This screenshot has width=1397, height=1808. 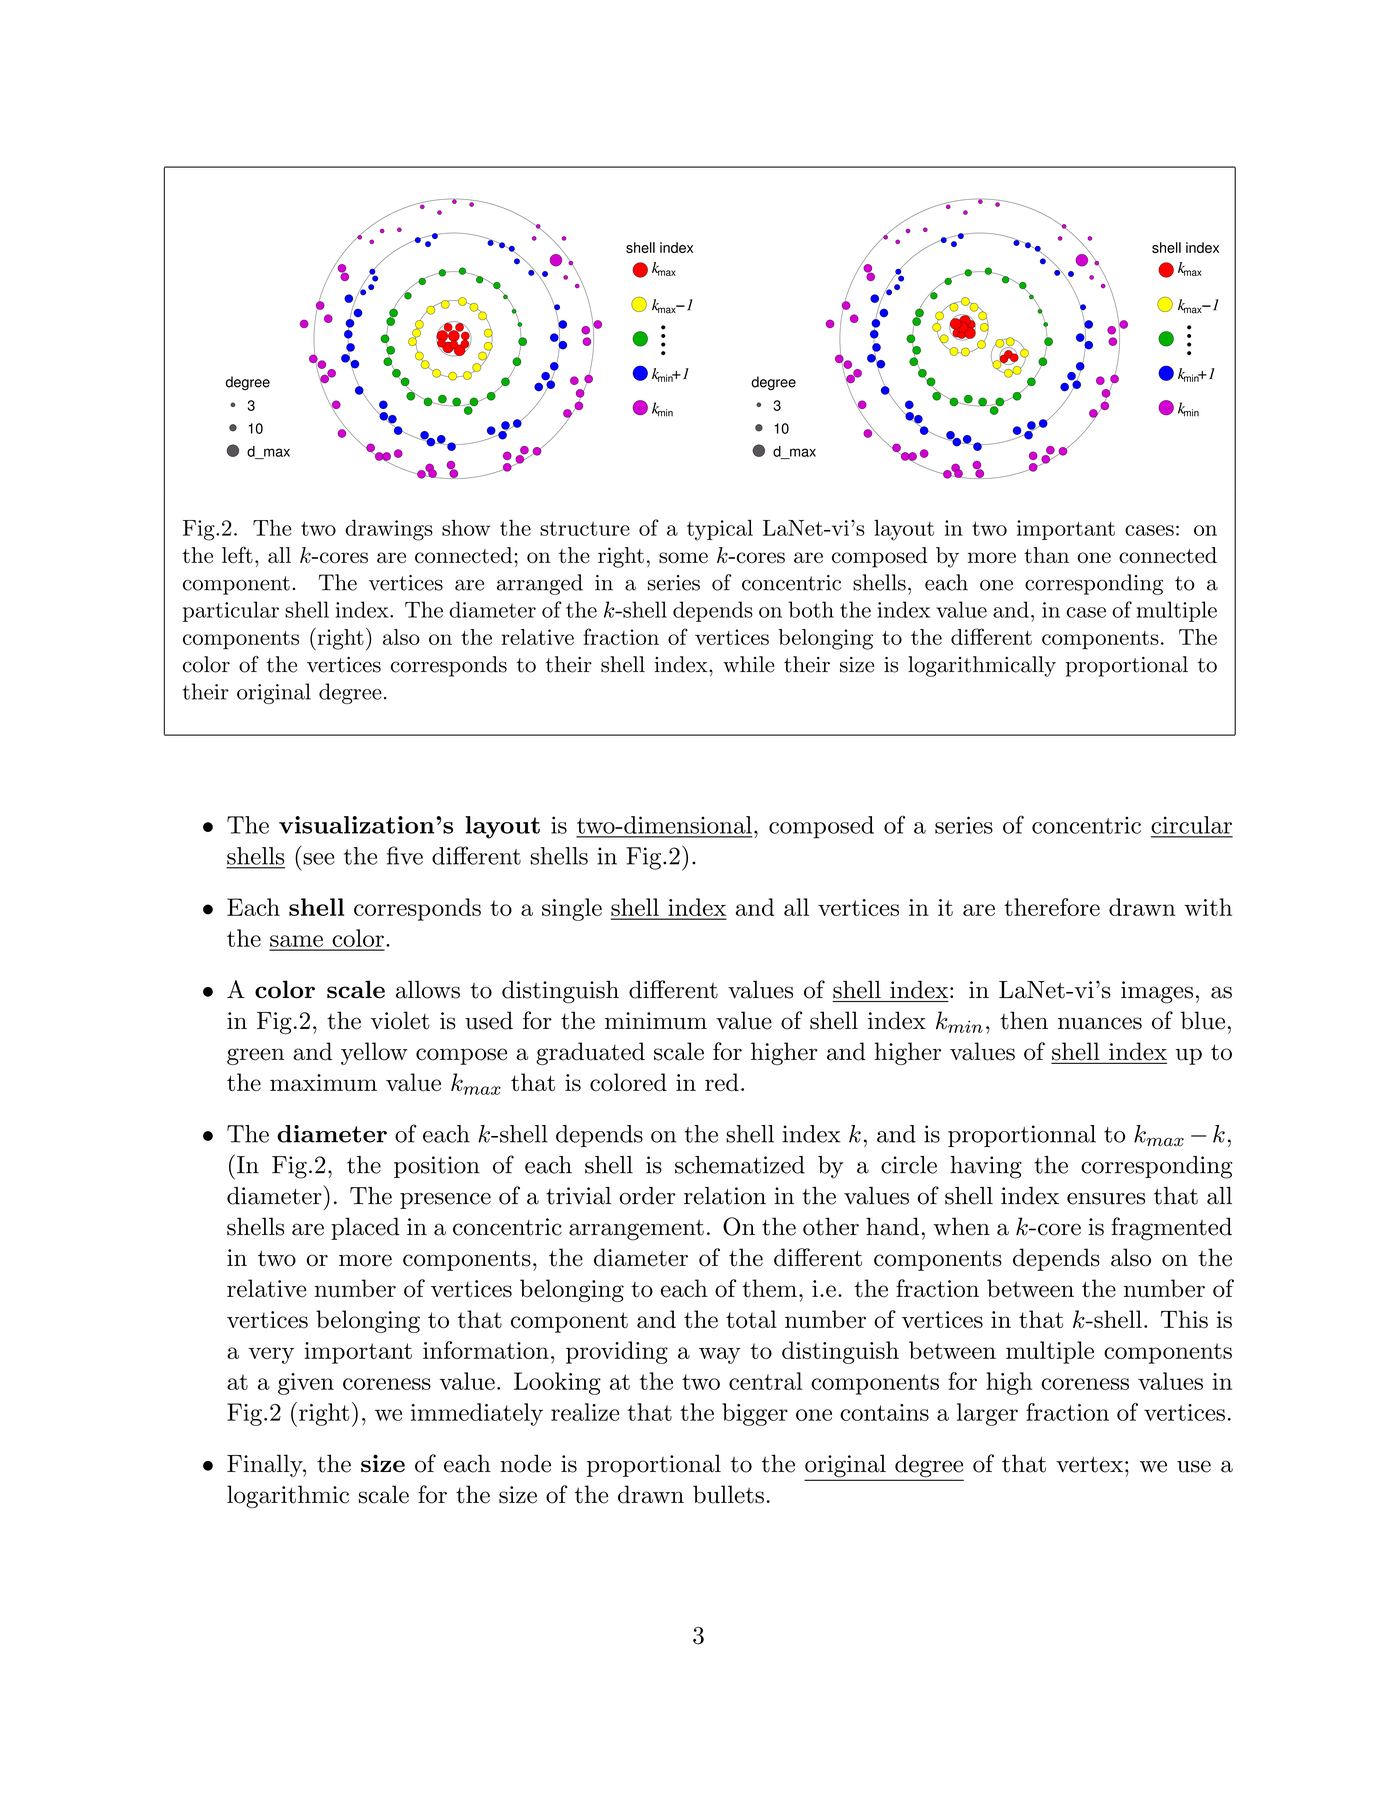 What do you see at coordinates (656, 1021) in the screenshot?
I see `minimum` at bounding box center [656, 1021].
